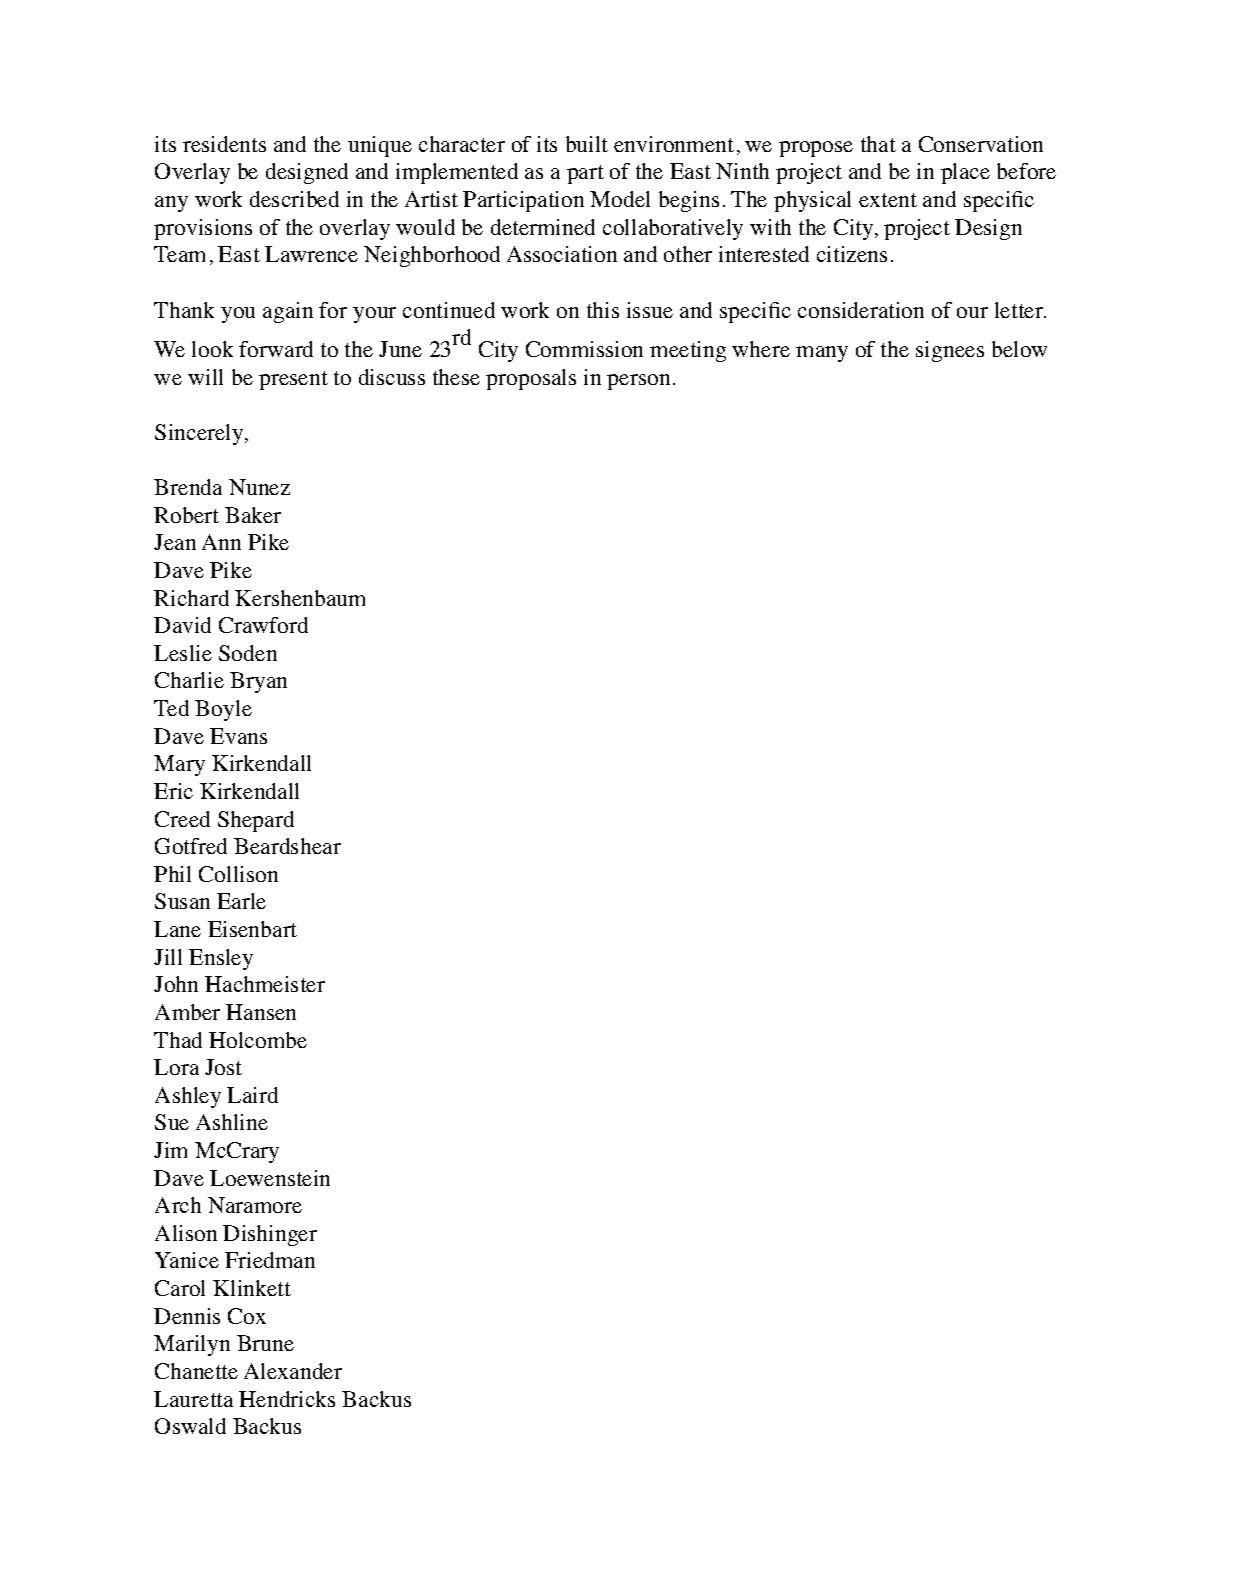 This screenshot has width=1233, height=1596. I want to click on described, so click(294, 199).
